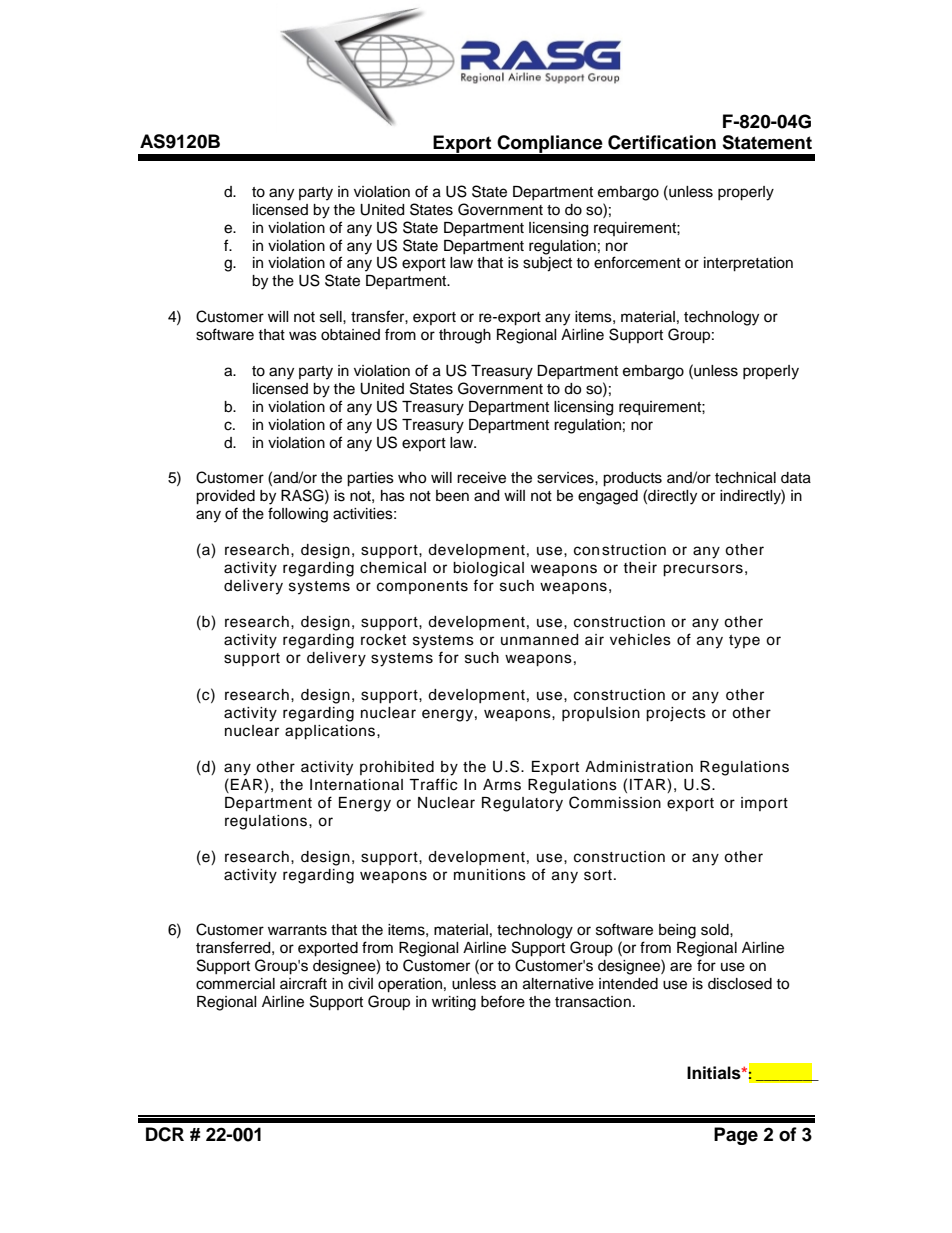  What do you see at coordinates (332, 317) in the screenshot?
I see `sell` at bounding box center [332, 317].
